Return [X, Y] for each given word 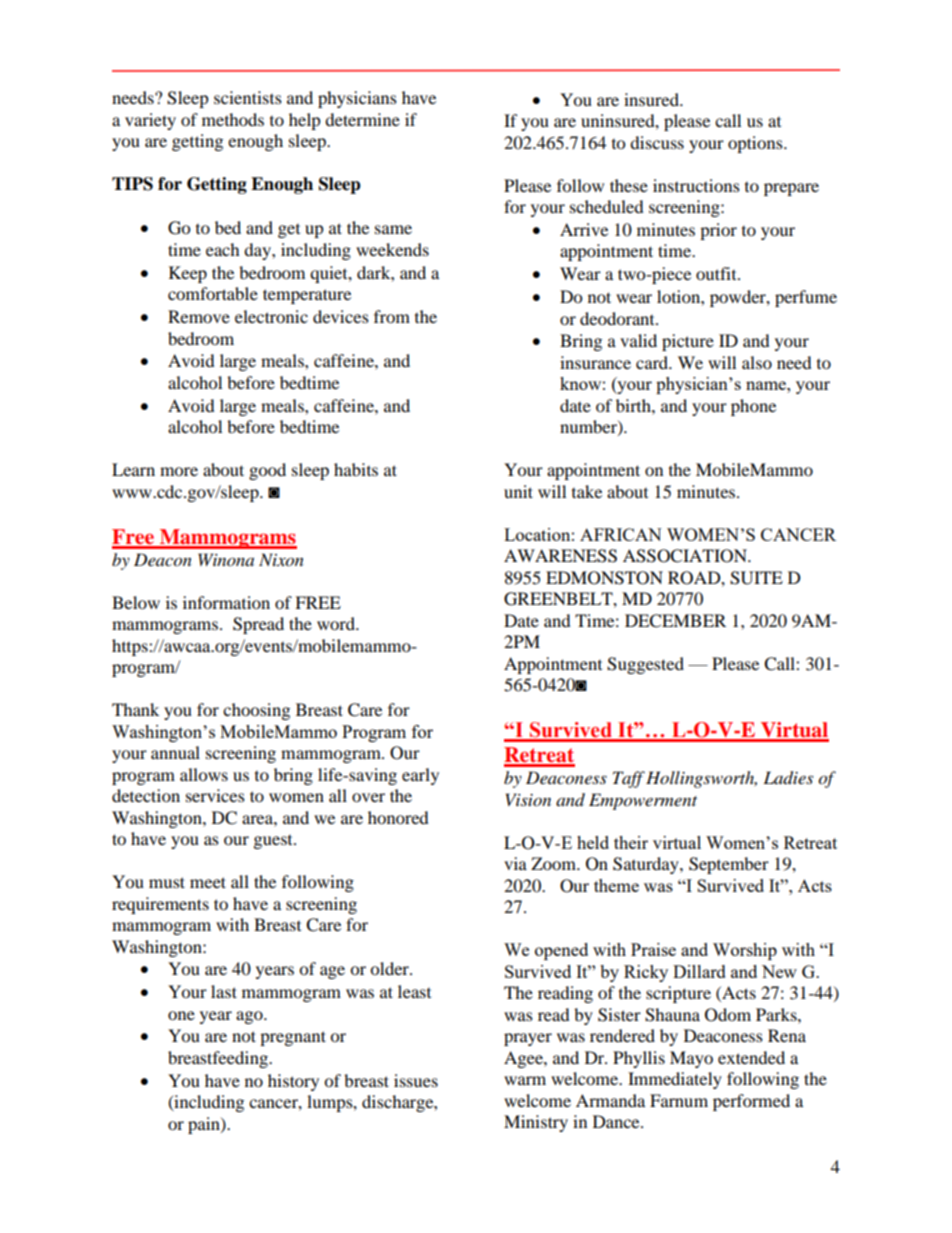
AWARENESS [560, 556]
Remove [199, 316]
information [226, 602]
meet [208, 882]
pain [205, 1125]
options [756, 144]
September [729, 865]
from [392, 316]
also [757, 362]
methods [233, 119]
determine [362, 119]
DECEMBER [675, 621]
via [515, 863]
